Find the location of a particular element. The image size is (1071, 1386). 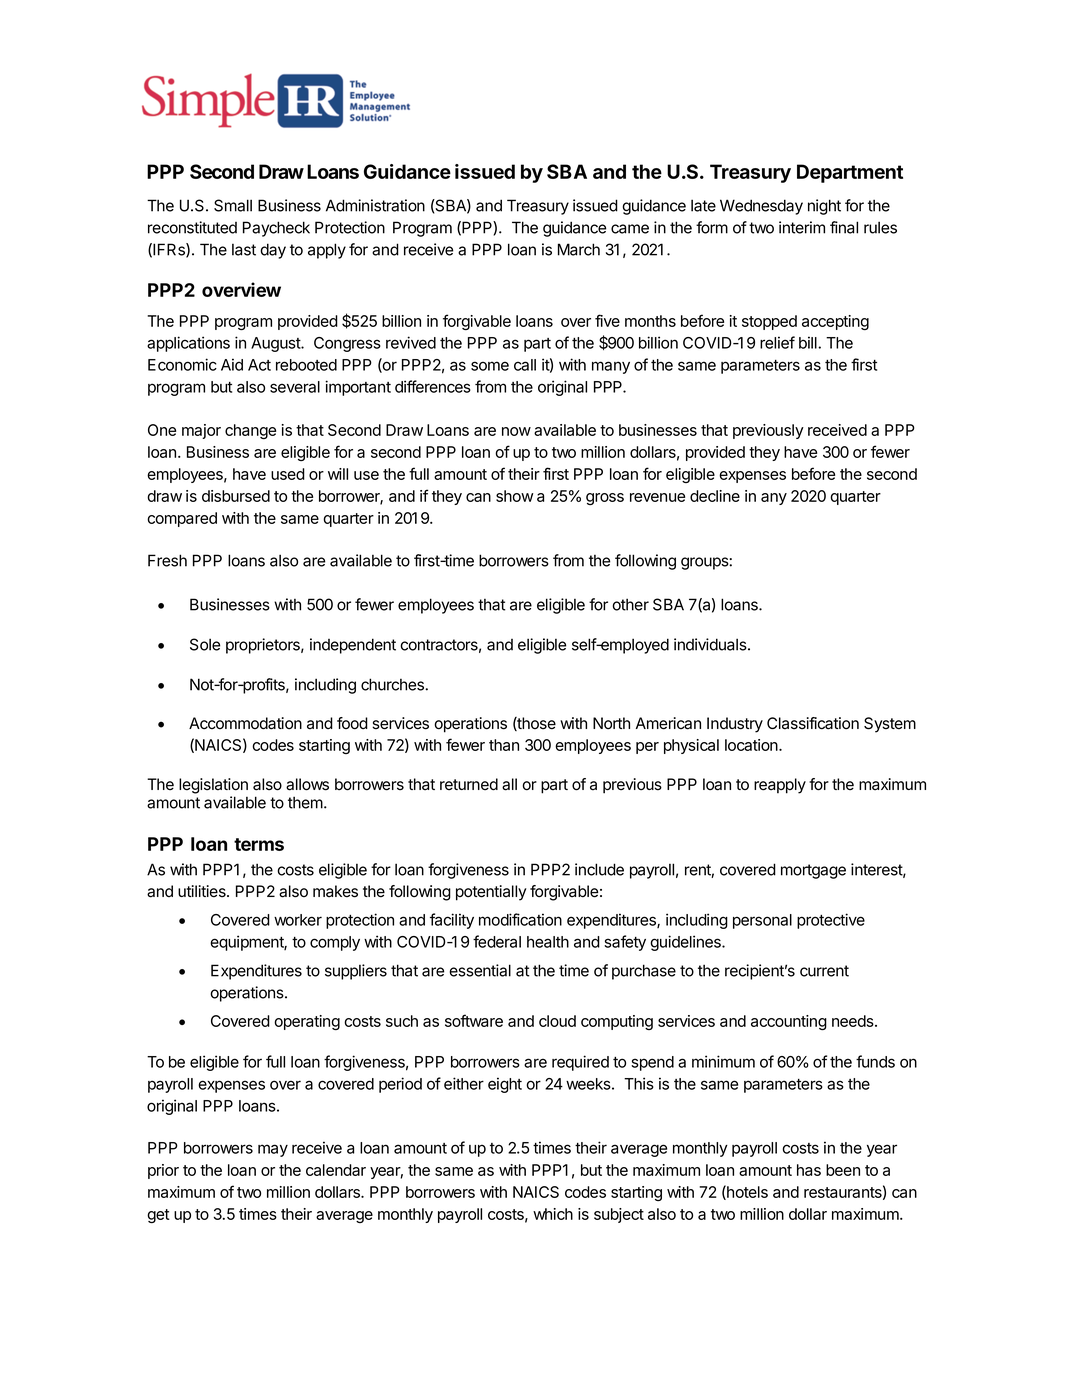

interim is located at coordinates (802, 227).
